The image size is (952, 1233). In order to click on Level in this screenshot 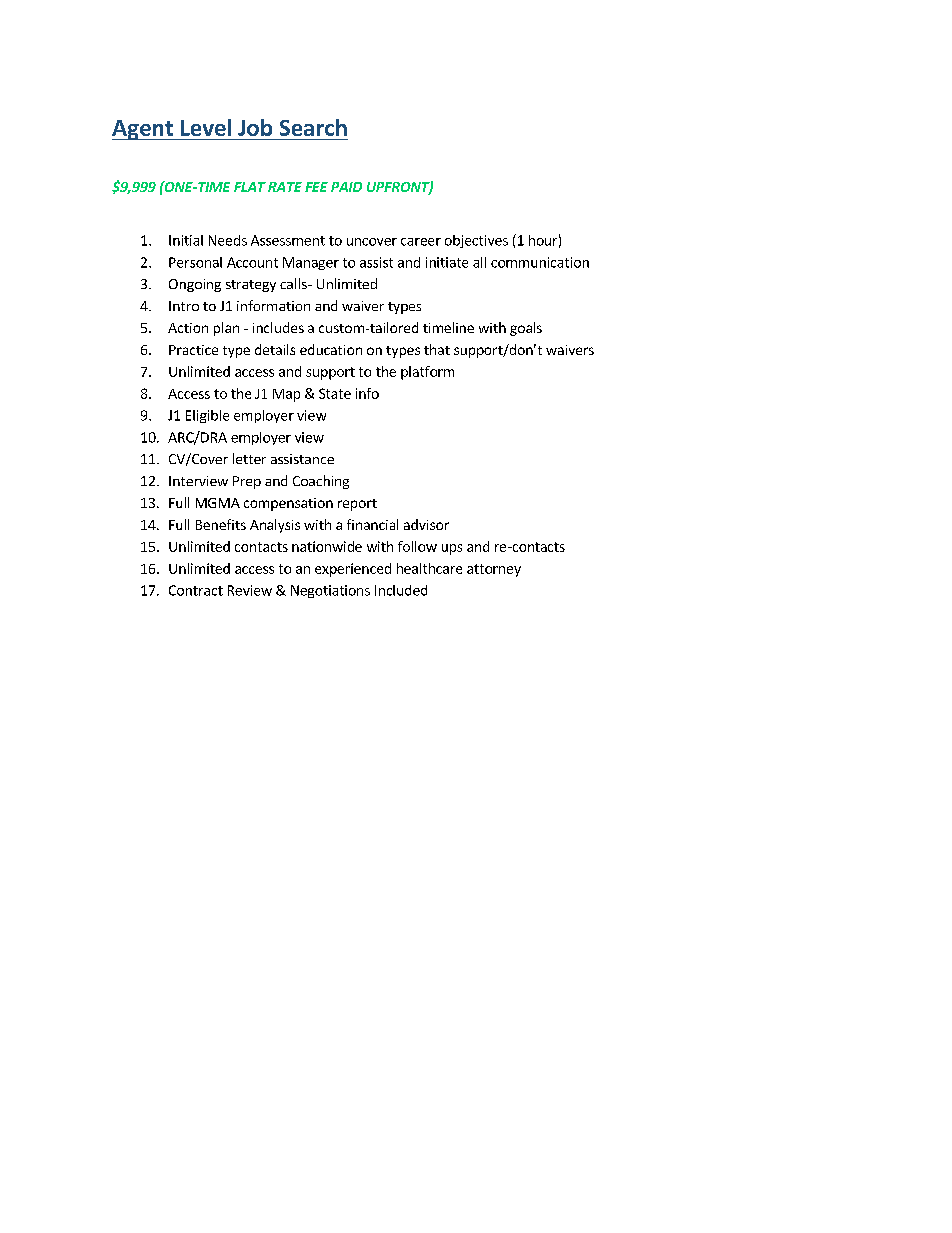, I will do `click(206, 127)`.
